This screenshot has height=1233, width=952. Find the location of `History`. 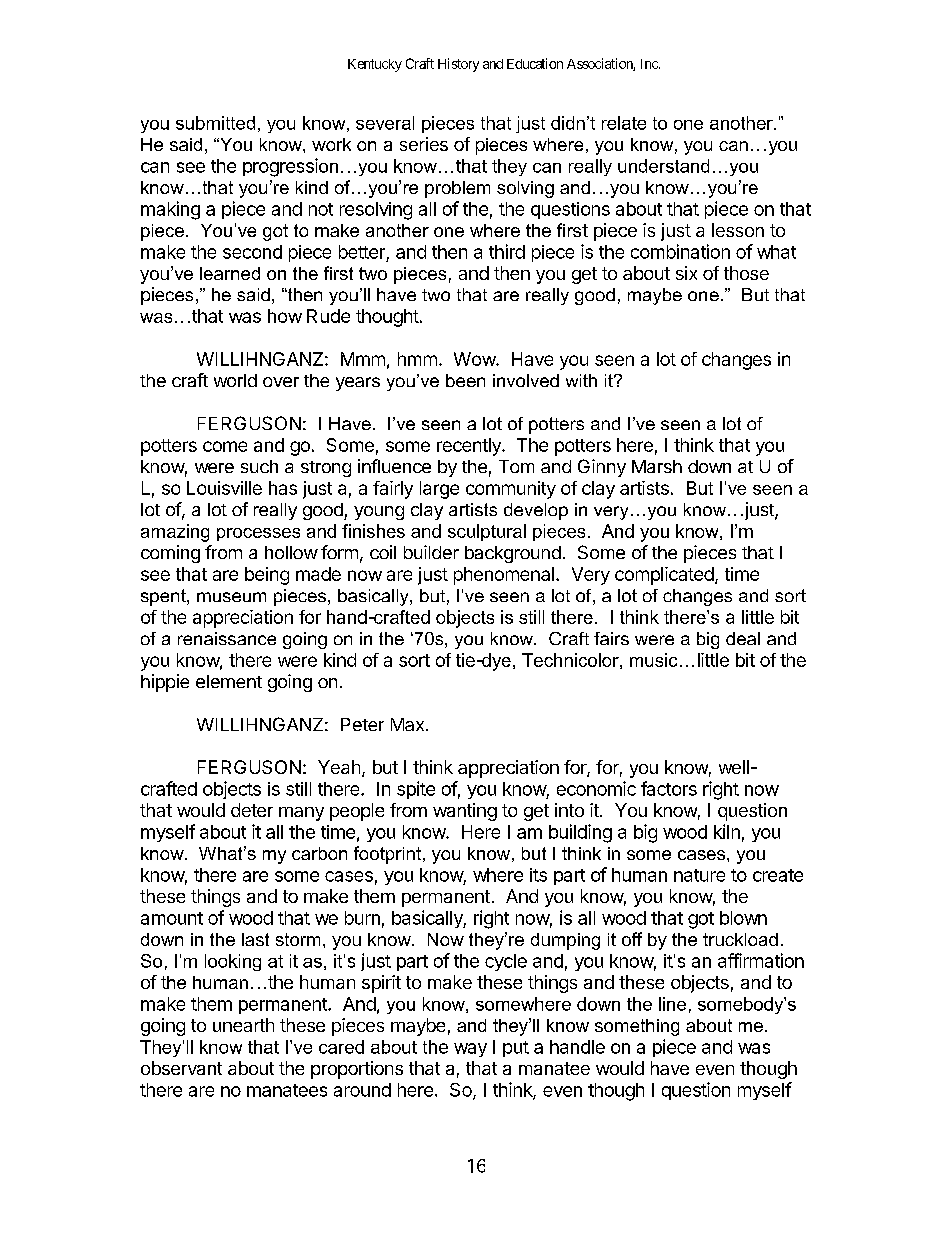

History is located at coordinates (458, 65).
